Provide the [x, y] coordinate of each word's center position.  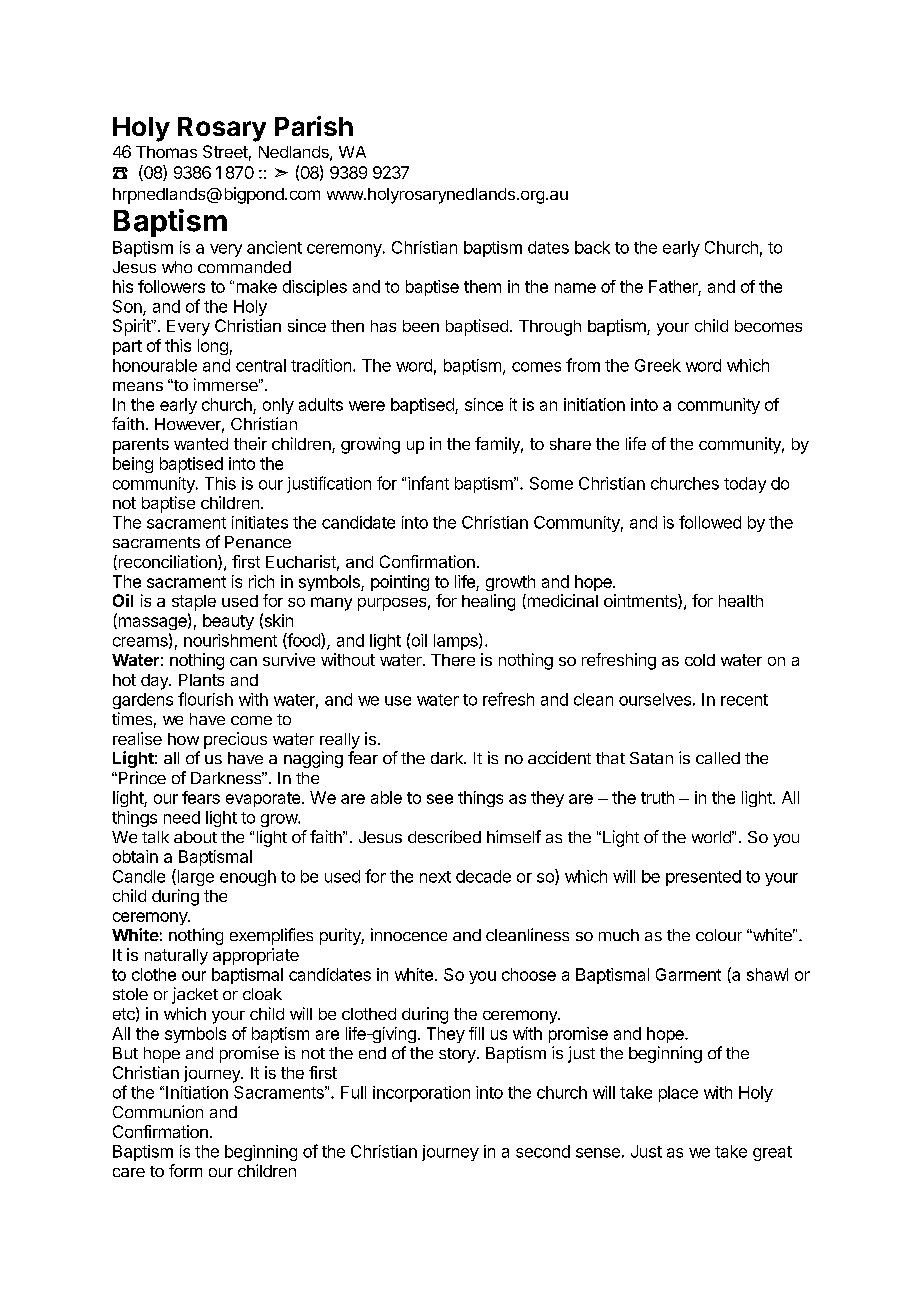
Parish [314, 126]
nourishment [230, 640]
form [185, 1170]
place [678, 1094]
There [453, 660]
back [592, 247]
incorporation [421, 1094]
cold [700, 660]
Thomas [166, 152]
